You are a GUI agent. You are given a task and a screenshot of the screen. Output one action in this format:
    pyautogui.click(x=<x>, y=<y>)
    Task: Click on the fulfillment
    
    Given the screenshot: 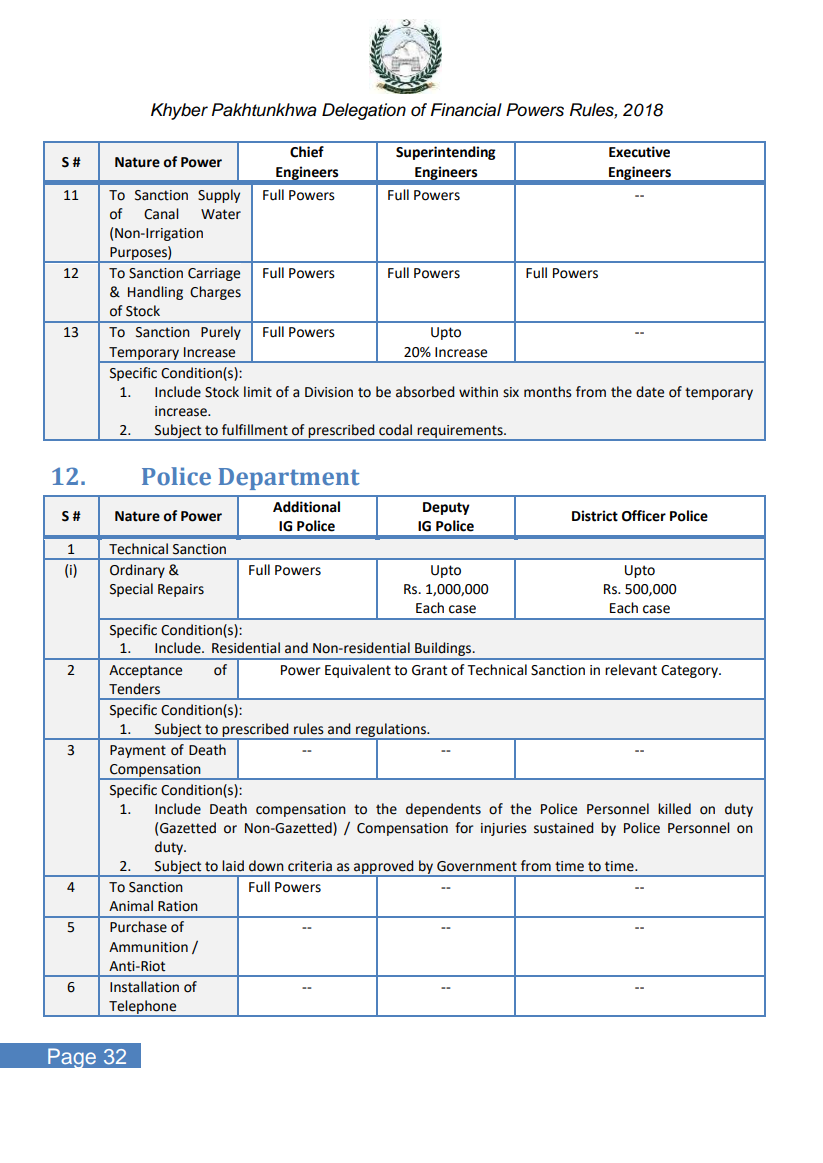 What is the action you would take?
    pyautogui.click(x=255, y=430)
